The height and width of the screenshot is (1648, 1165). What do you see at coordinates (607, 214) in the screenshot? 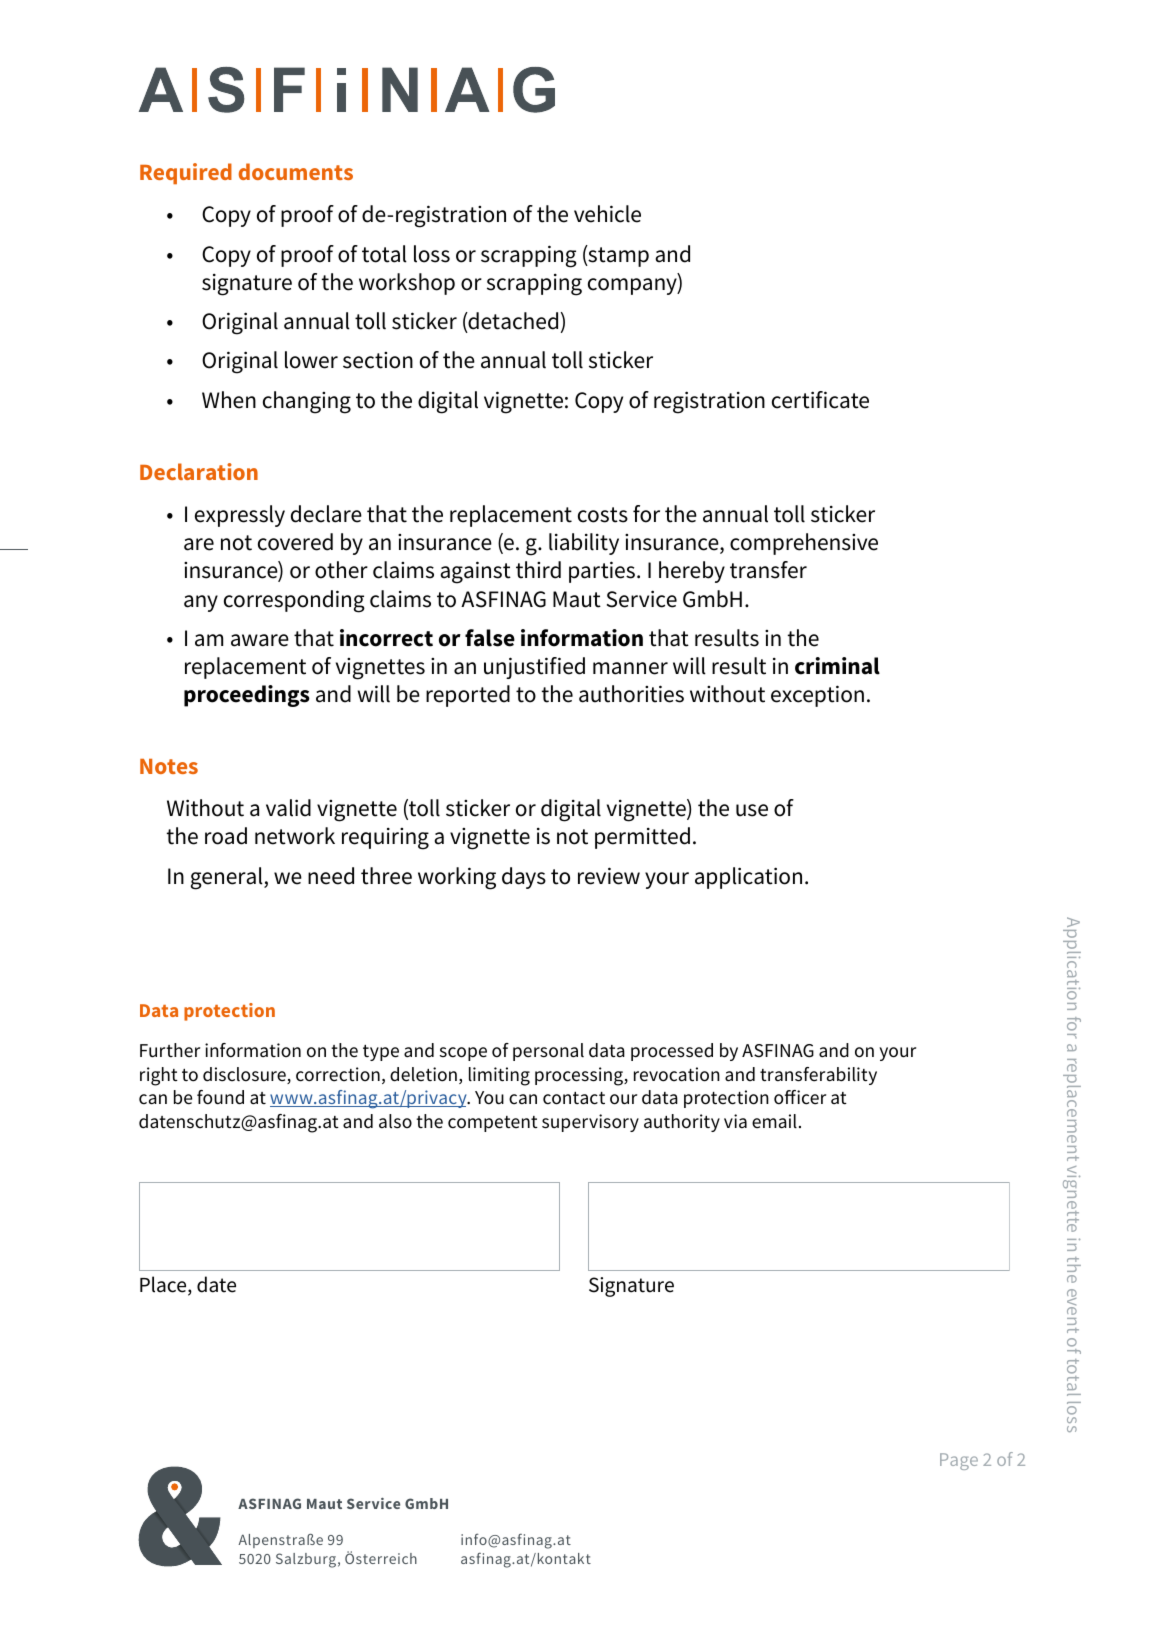
I see `vehicle` at bounding box center [607, 214].
